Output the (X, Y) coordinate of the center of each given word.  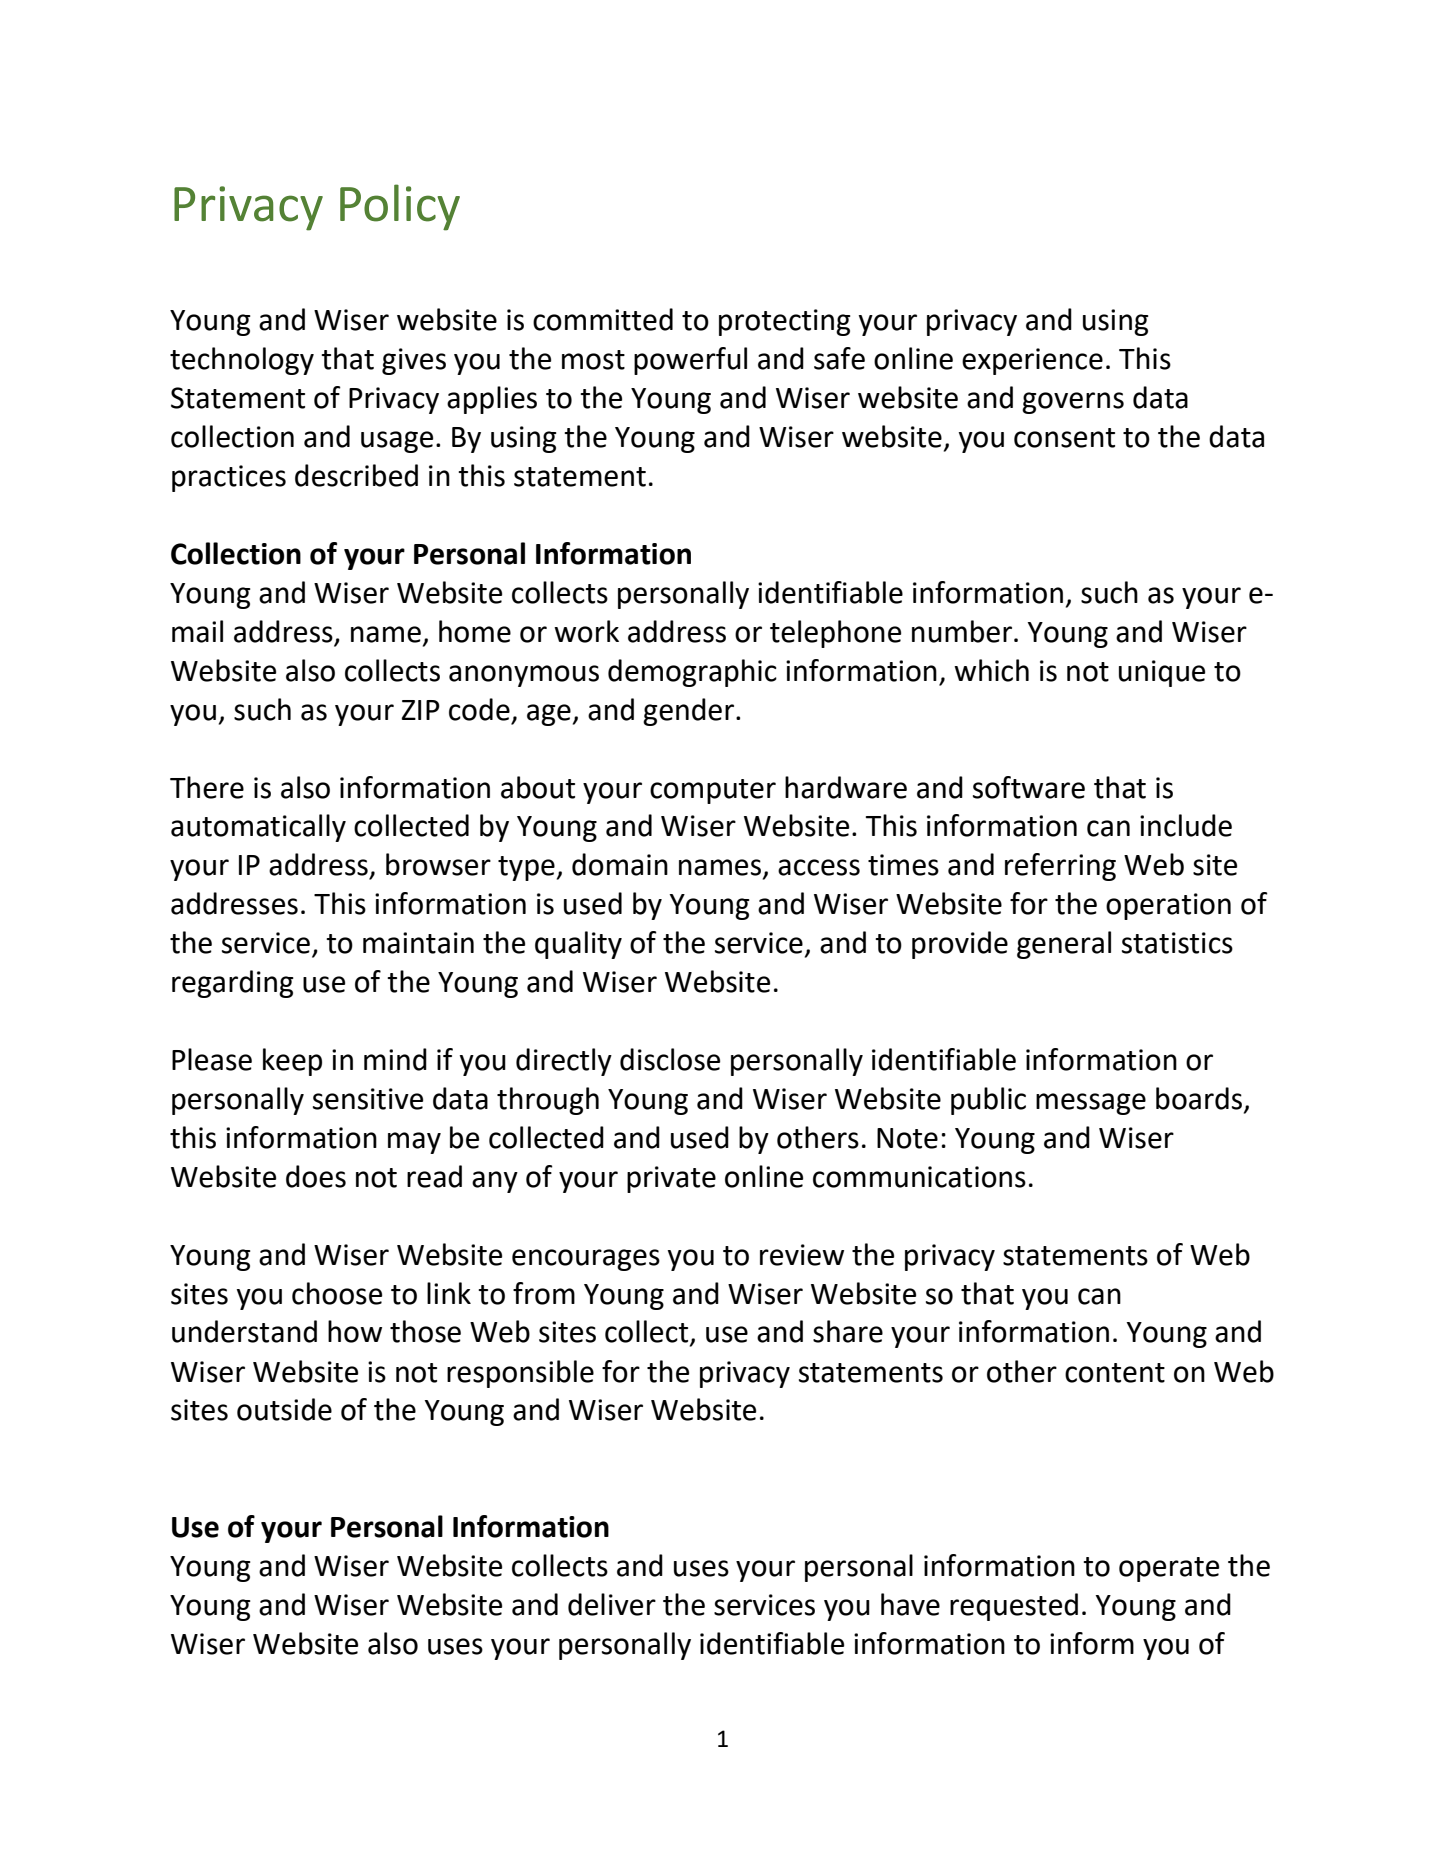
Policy (400, 207)
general (1064, 945)
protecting (785, 322)
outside (284, 1409)
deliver (612, 1604)
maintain (418, 943)
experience (1032, 361)
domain (620, 864)
